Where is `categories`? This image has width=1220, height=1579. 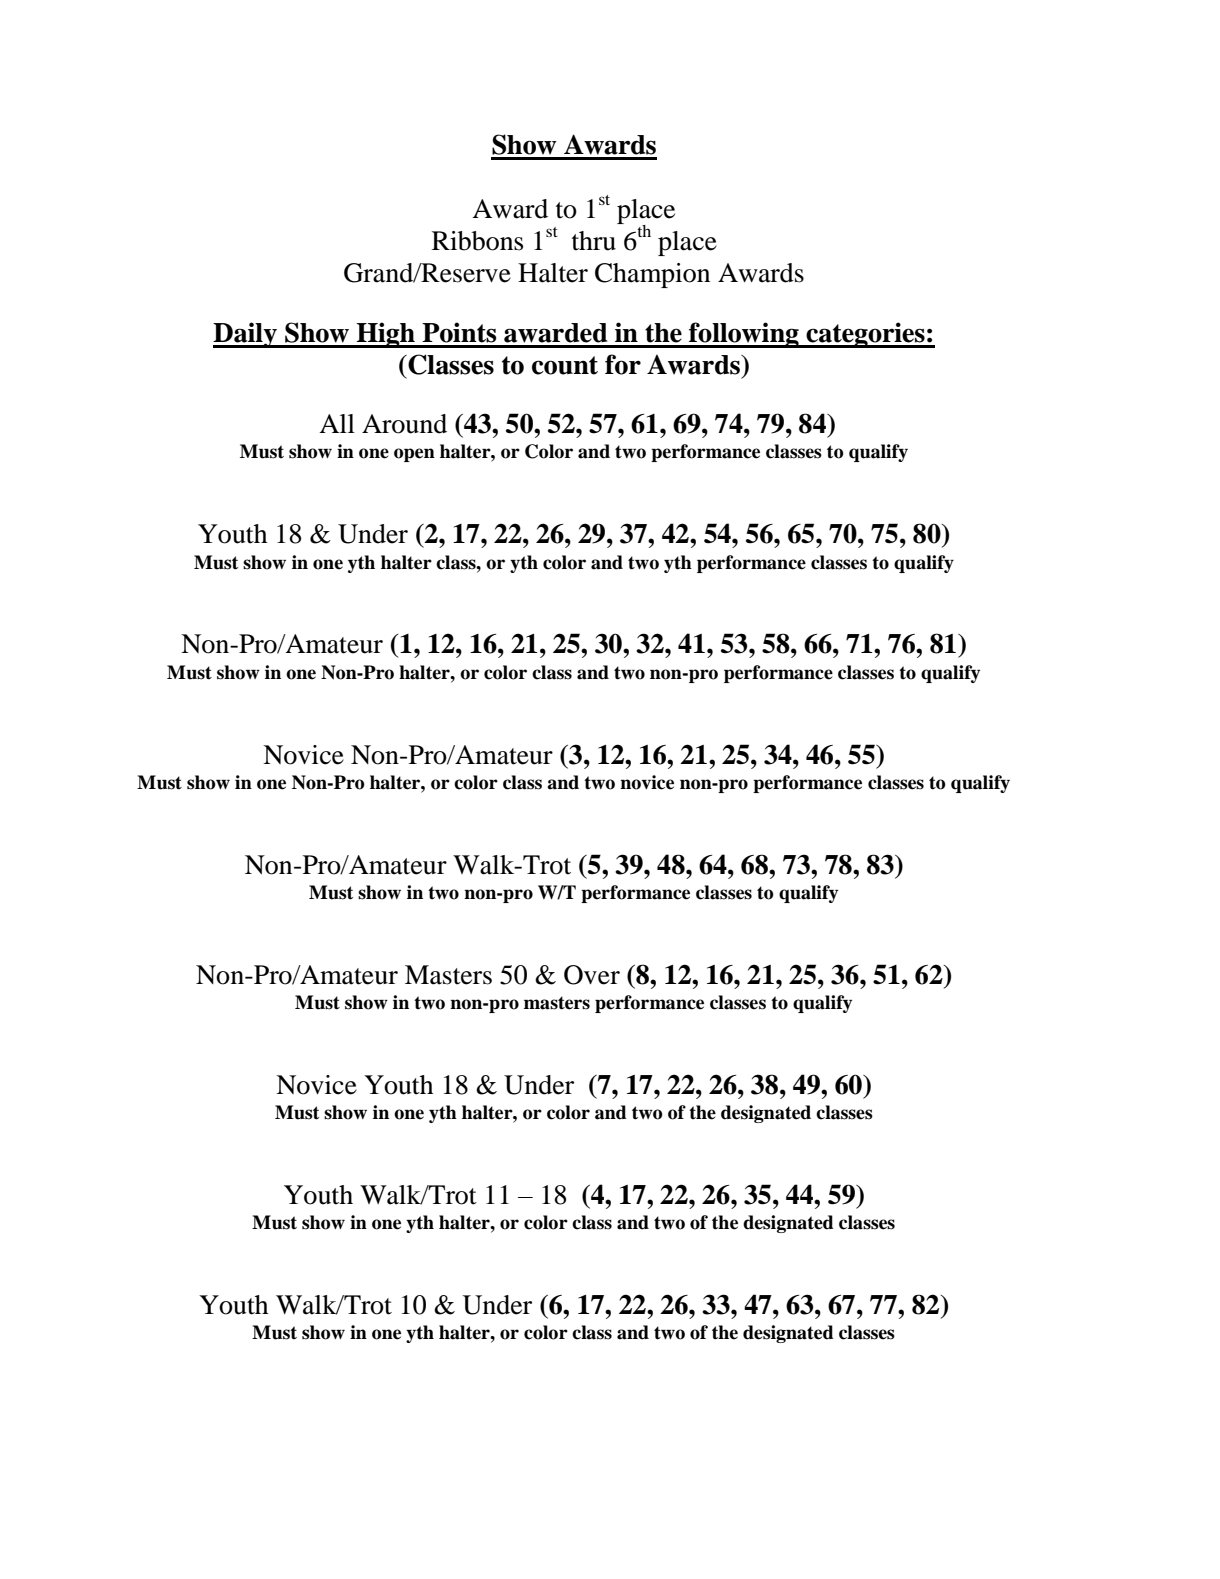
categories is located at coordinates (865, 335).
